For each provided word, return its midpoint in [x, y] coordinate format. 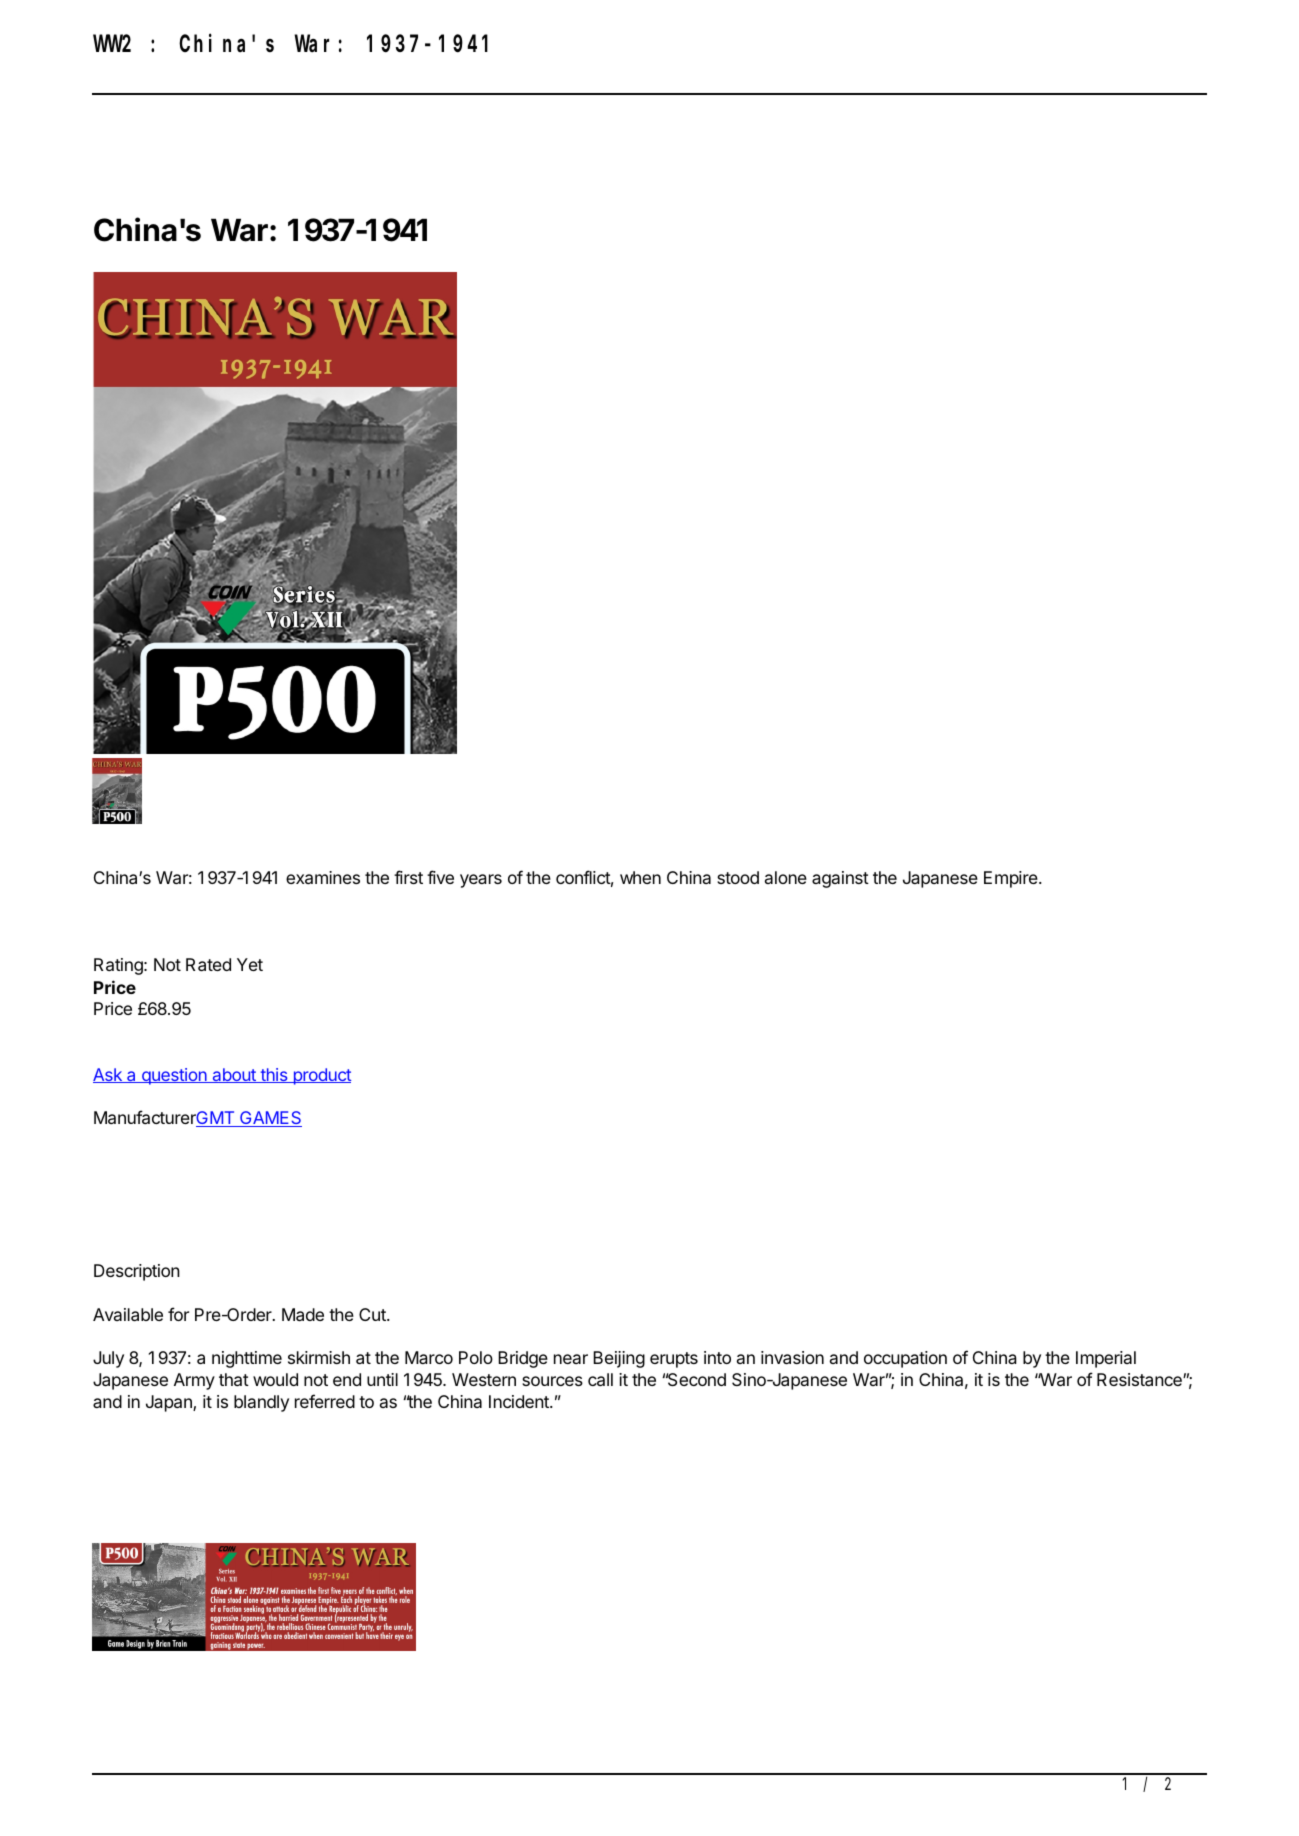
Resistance [1140, 1379]
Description [137, 1272]
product [321, 1076]
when [640, 877]
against [840, 879]
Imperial [1106, 1359]
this [274, 1075]
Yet [250, 964]
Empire [1012, 879]
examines [323, 877]
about [234, 1075]
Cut [373, 1314]
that [234, 1379]
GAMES [270, 1119]
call [600, 1379]
